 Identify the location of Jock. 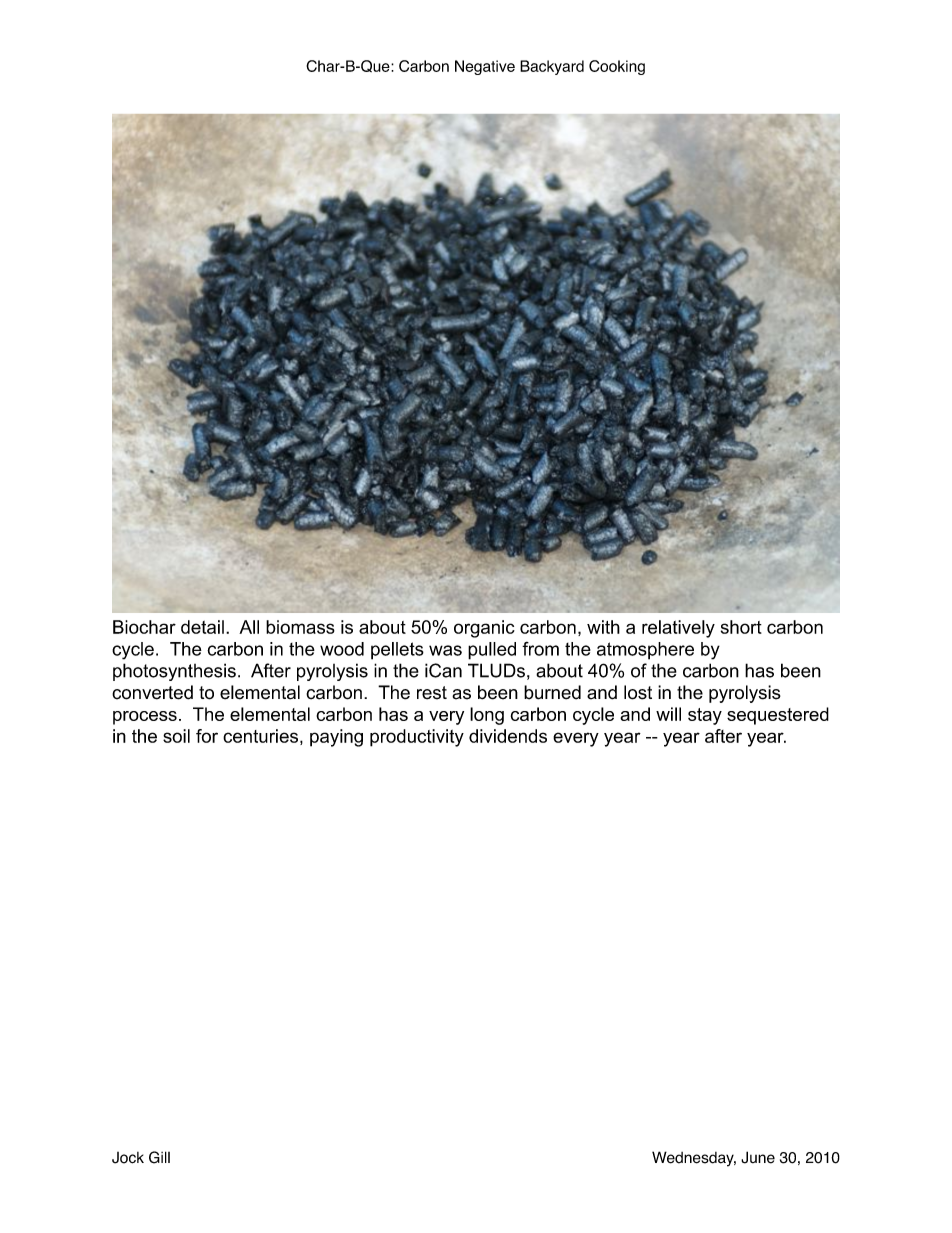
(128, 1158).
